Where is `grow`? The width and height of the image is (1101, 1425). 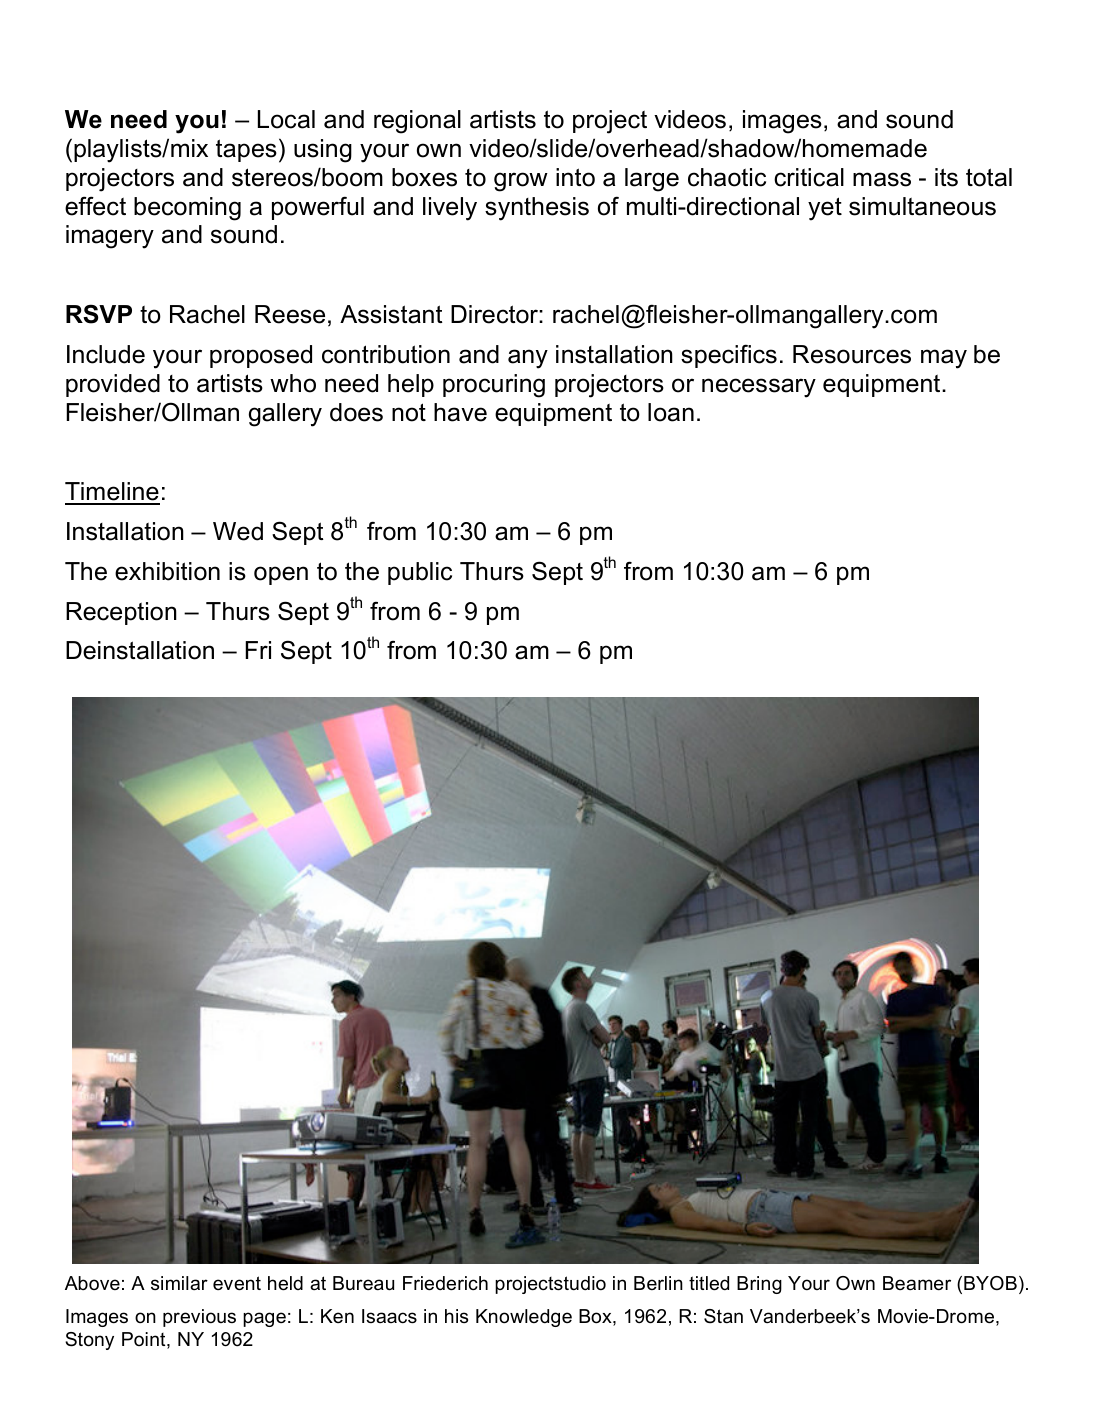
grow is located at coordinates (521, 182).
